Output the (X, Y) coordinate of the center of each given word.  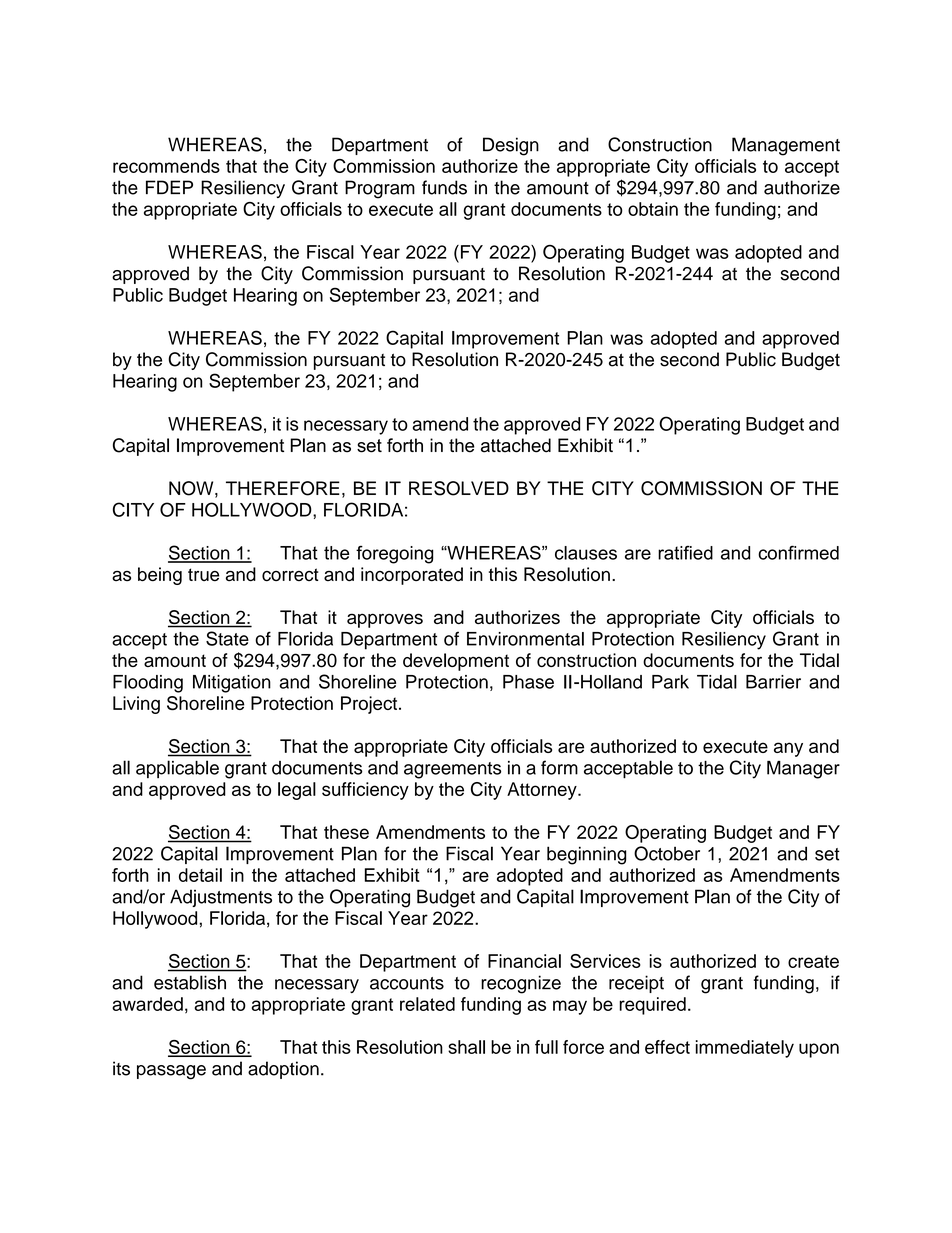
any (788, 749)
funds (444, 187)
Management (786, 146)
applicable (177, 769)
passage (171, 1072)
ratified (685, 553)
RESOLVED (459, 488)
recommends (166, 166)
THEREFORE (283, 488)
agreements (452, 770)
